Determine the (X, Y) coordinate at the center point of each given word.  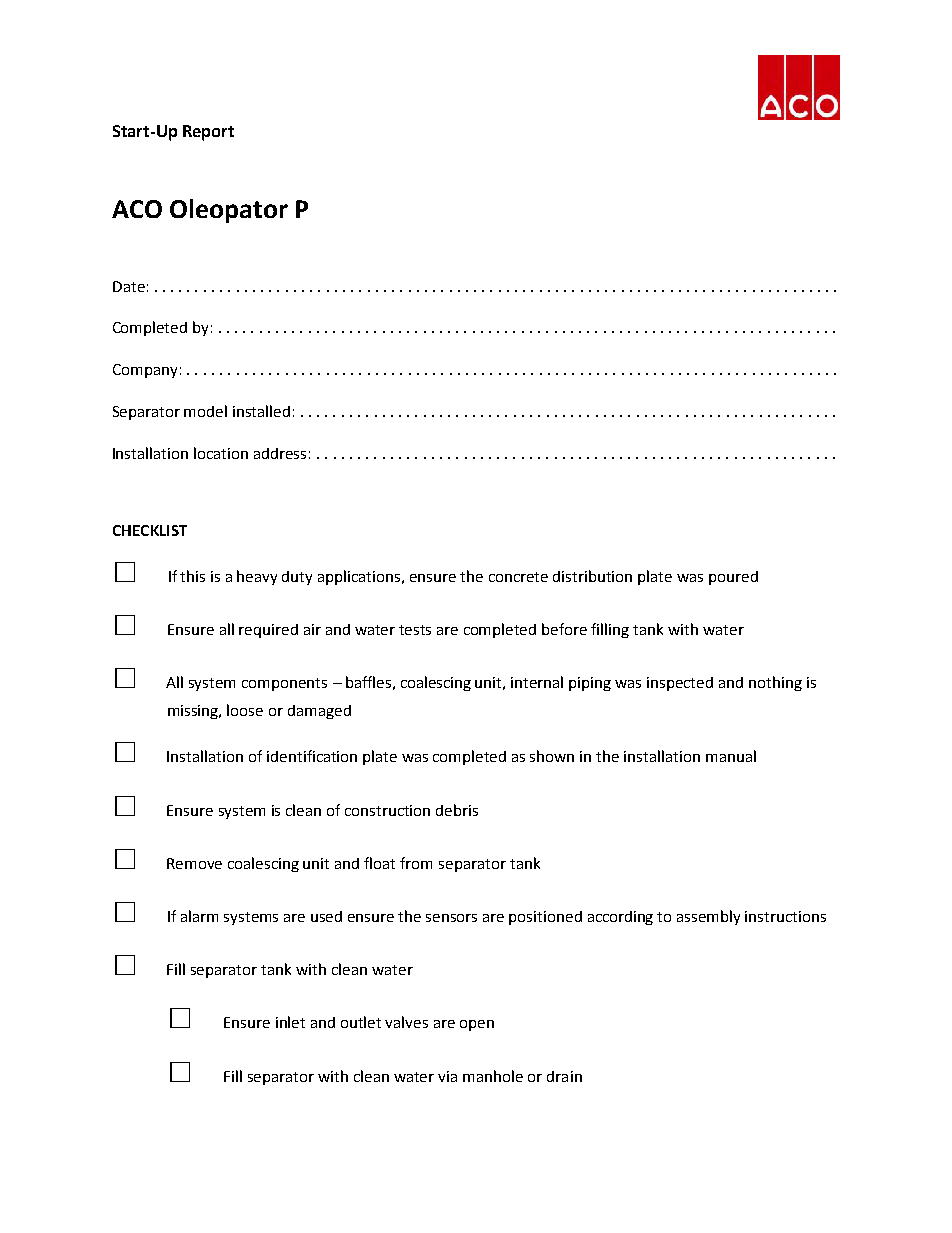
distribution (592, 576)
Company (145, 371)
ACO (137, 209)
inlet (290, 1022)
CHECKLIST (150, 530)
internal (537, 682)
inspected (680, 684)
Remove (194, 863)
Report (208, 133)
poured (733, 578)
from (416, 863)
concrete (518, 577)
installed (261, 411)
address (280, 453)
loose (245, 710)
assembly (708, 917)
